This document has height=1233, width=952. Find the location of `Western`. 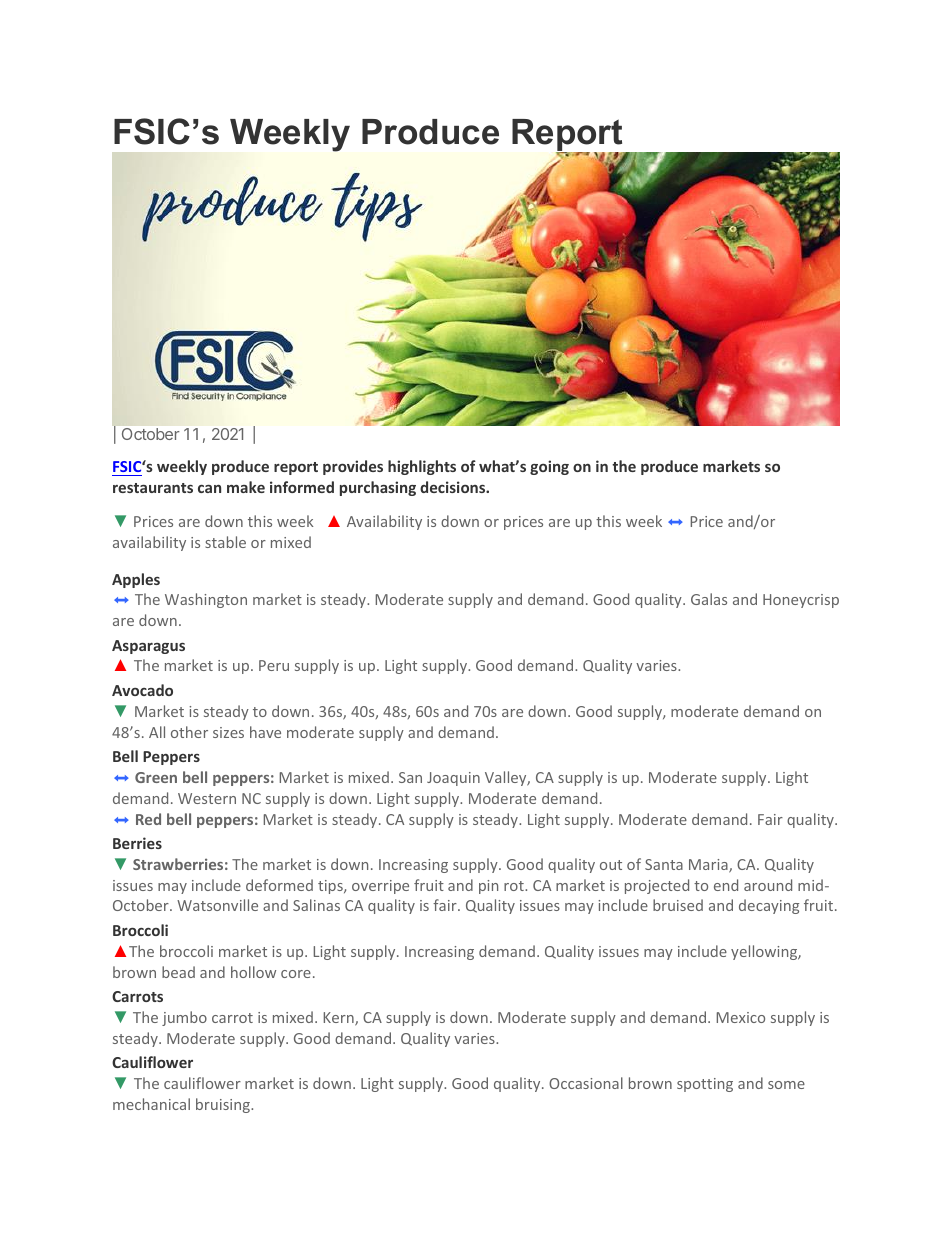

Western is located at coordinates (207, 798).
